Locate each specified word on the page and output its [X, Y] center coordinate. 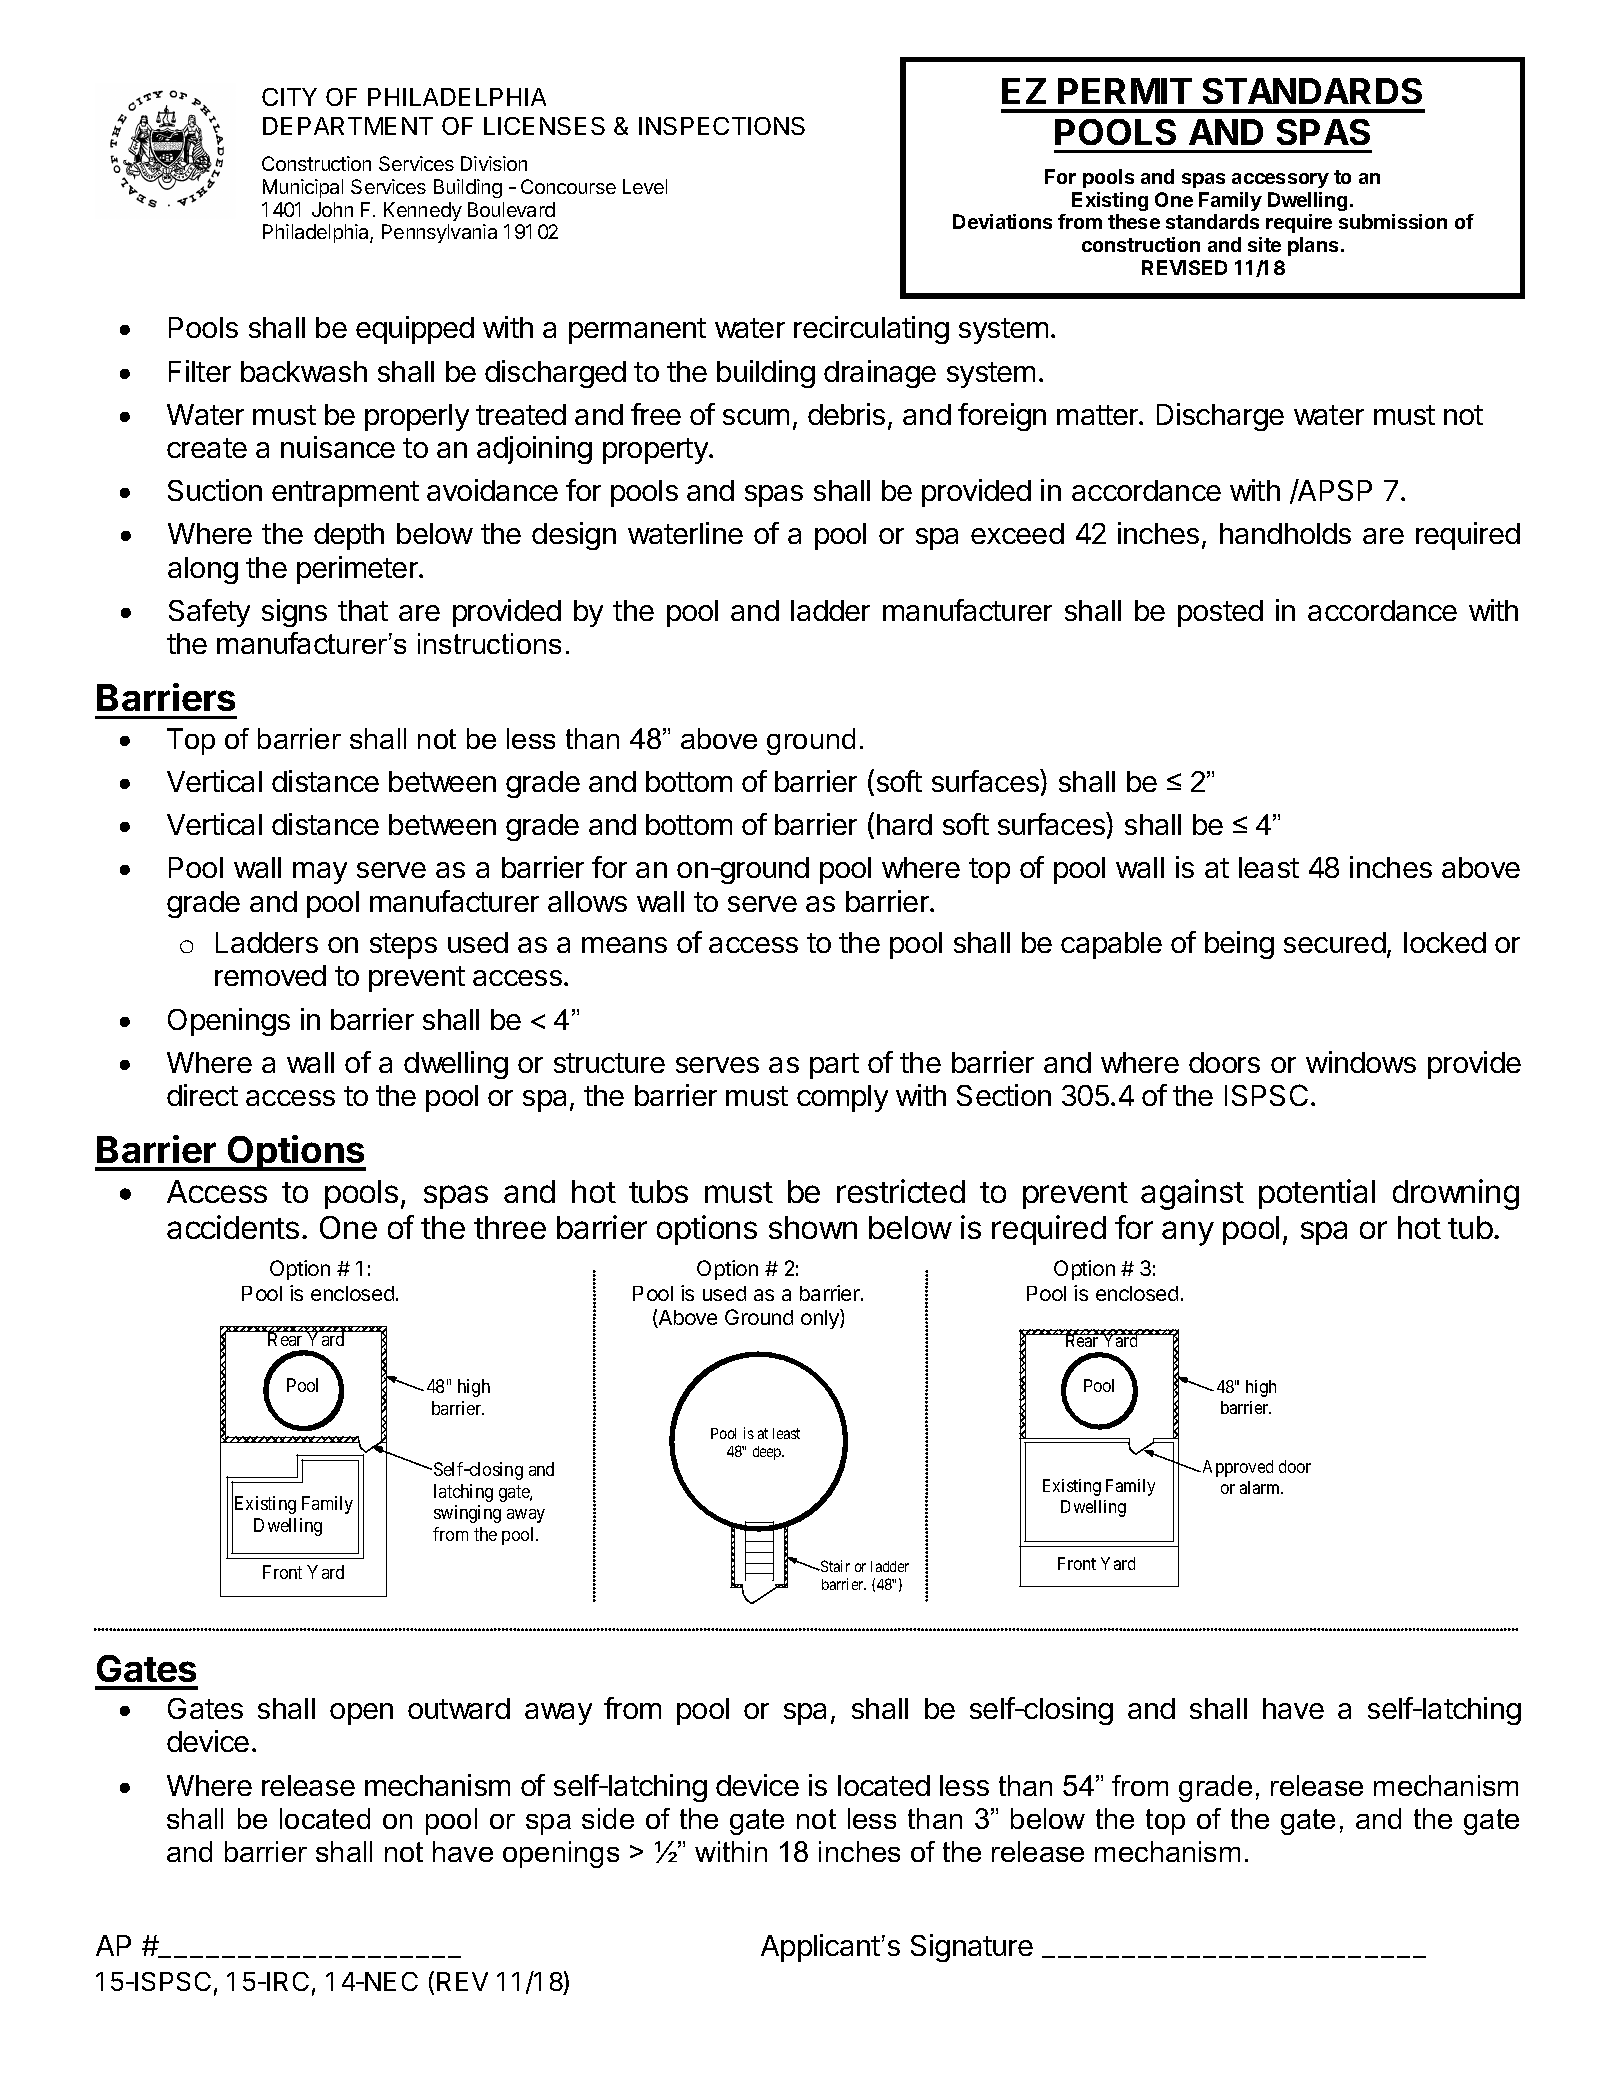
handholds [1285, 533]
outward [459, 1708]
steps [403, 946]
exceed [1017, 533]
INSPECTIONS [722, 126]
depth [349, 536]
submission [1393, 221]
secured [1335, 942]
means [624, 945]
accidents [233, 1227]
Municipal [303, 188]
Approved [1236, 1468]
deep [768, 1453]
